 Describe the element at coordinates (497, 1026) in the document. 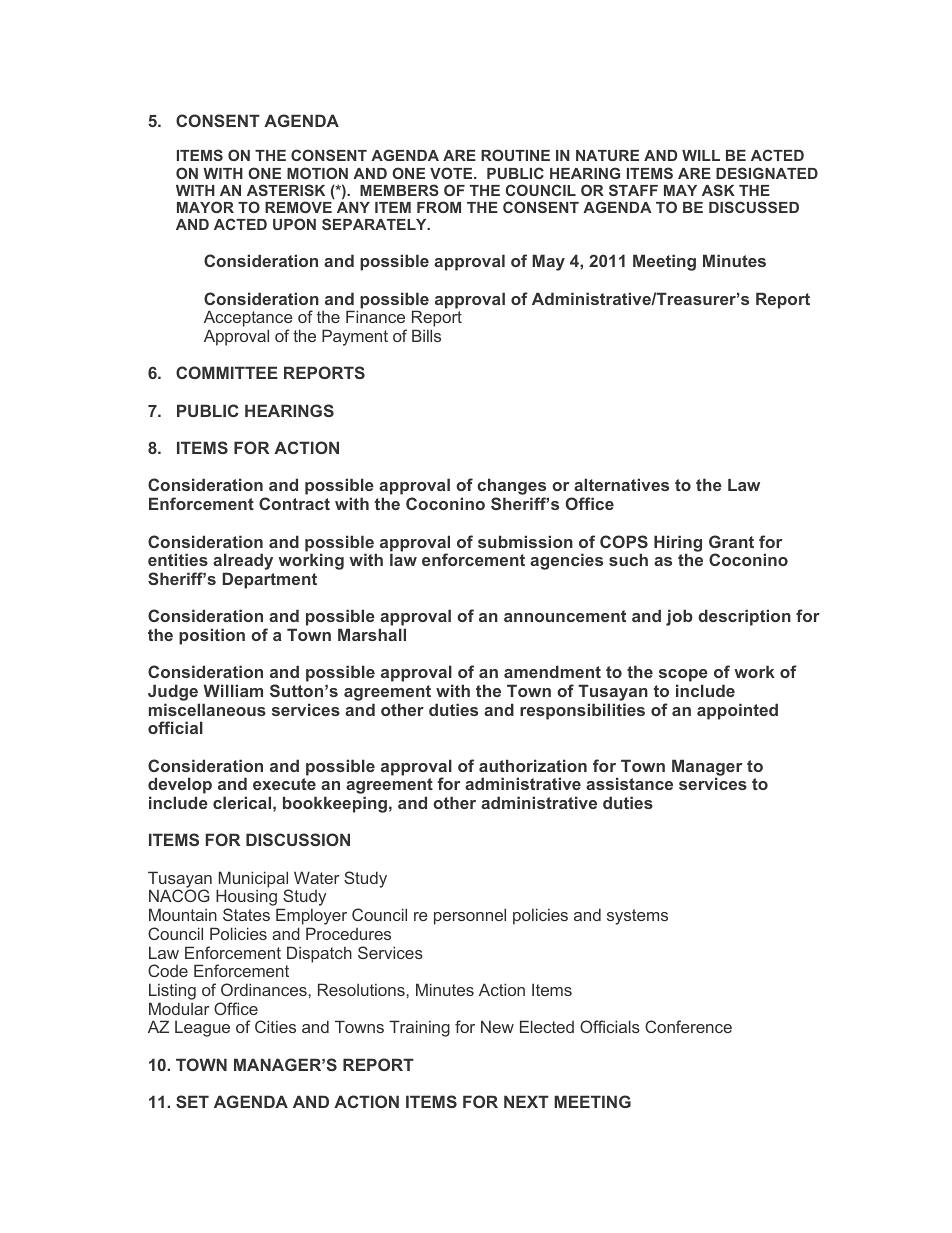

I see `New` at that location.
